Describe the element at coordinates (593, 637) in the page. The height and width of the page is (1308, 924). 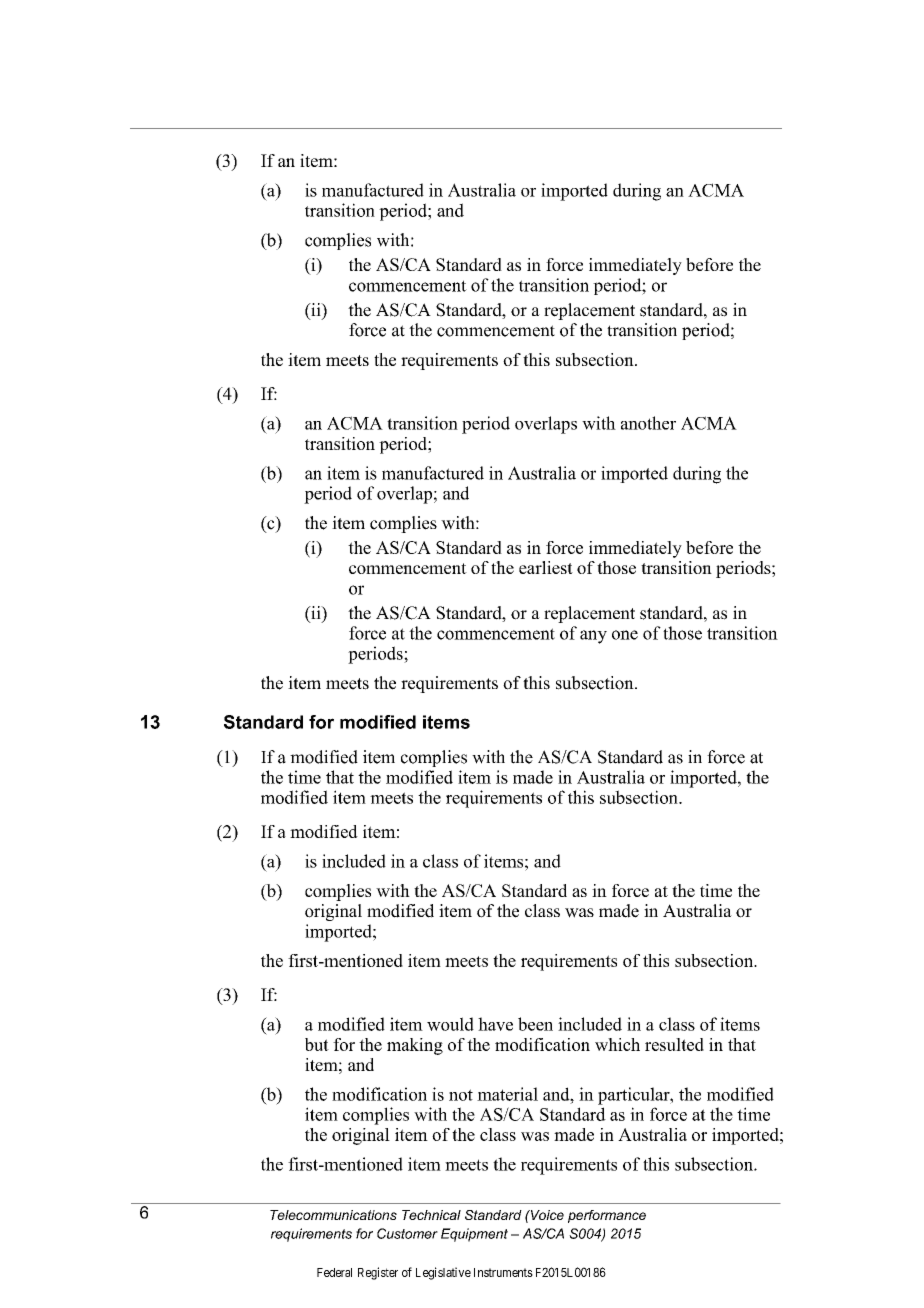
I see `any` at that location.
